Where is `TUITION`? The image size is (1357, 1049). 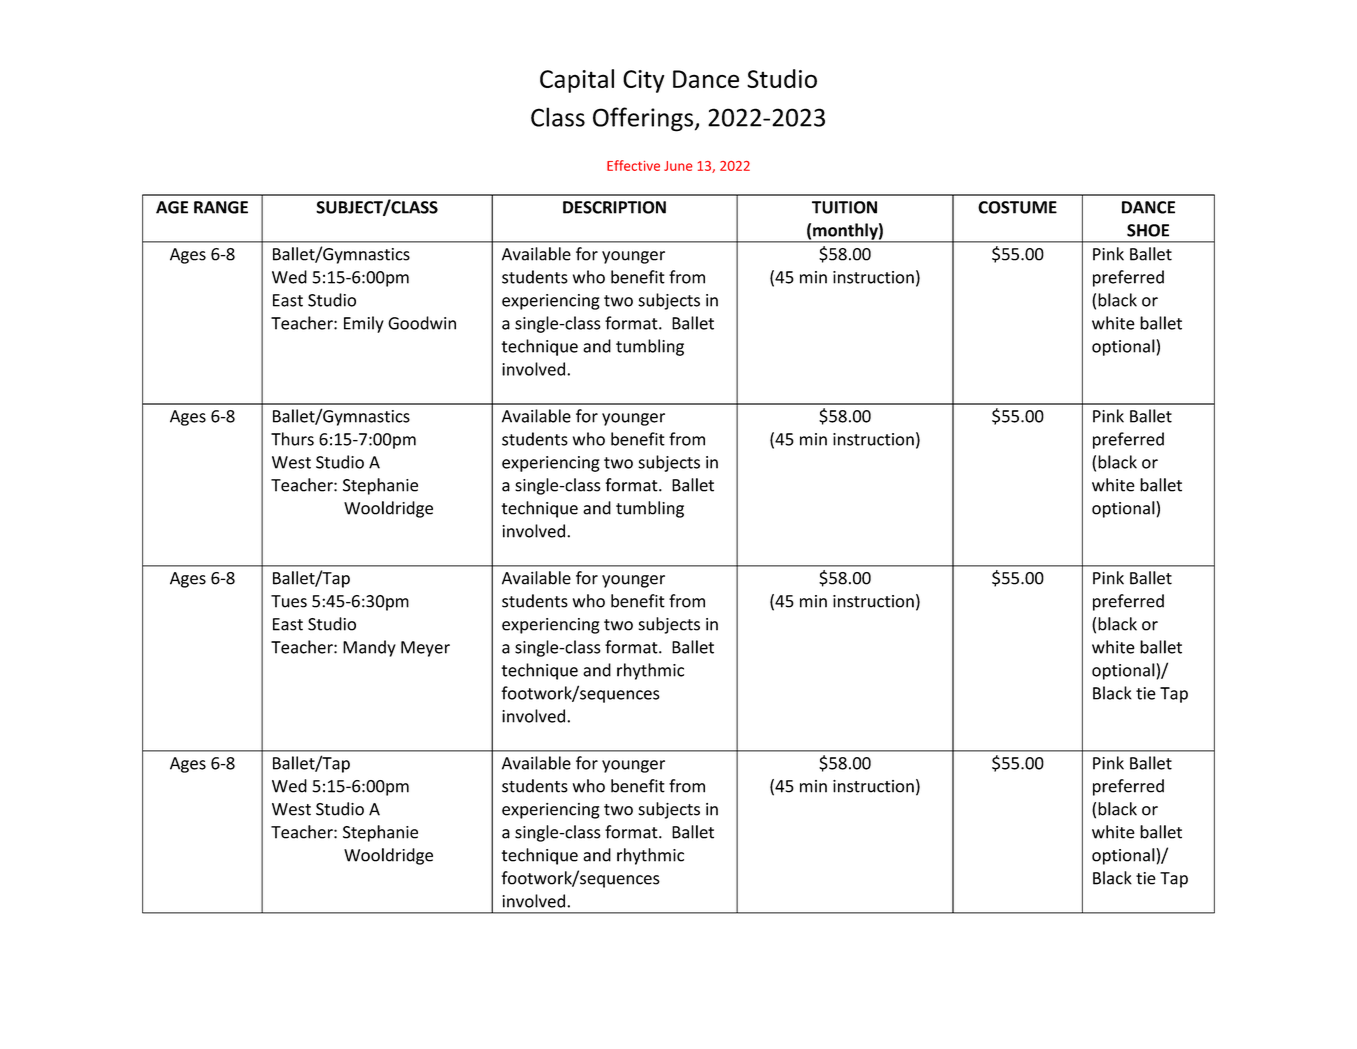 TUITION is located at coordinates (844, 207).
